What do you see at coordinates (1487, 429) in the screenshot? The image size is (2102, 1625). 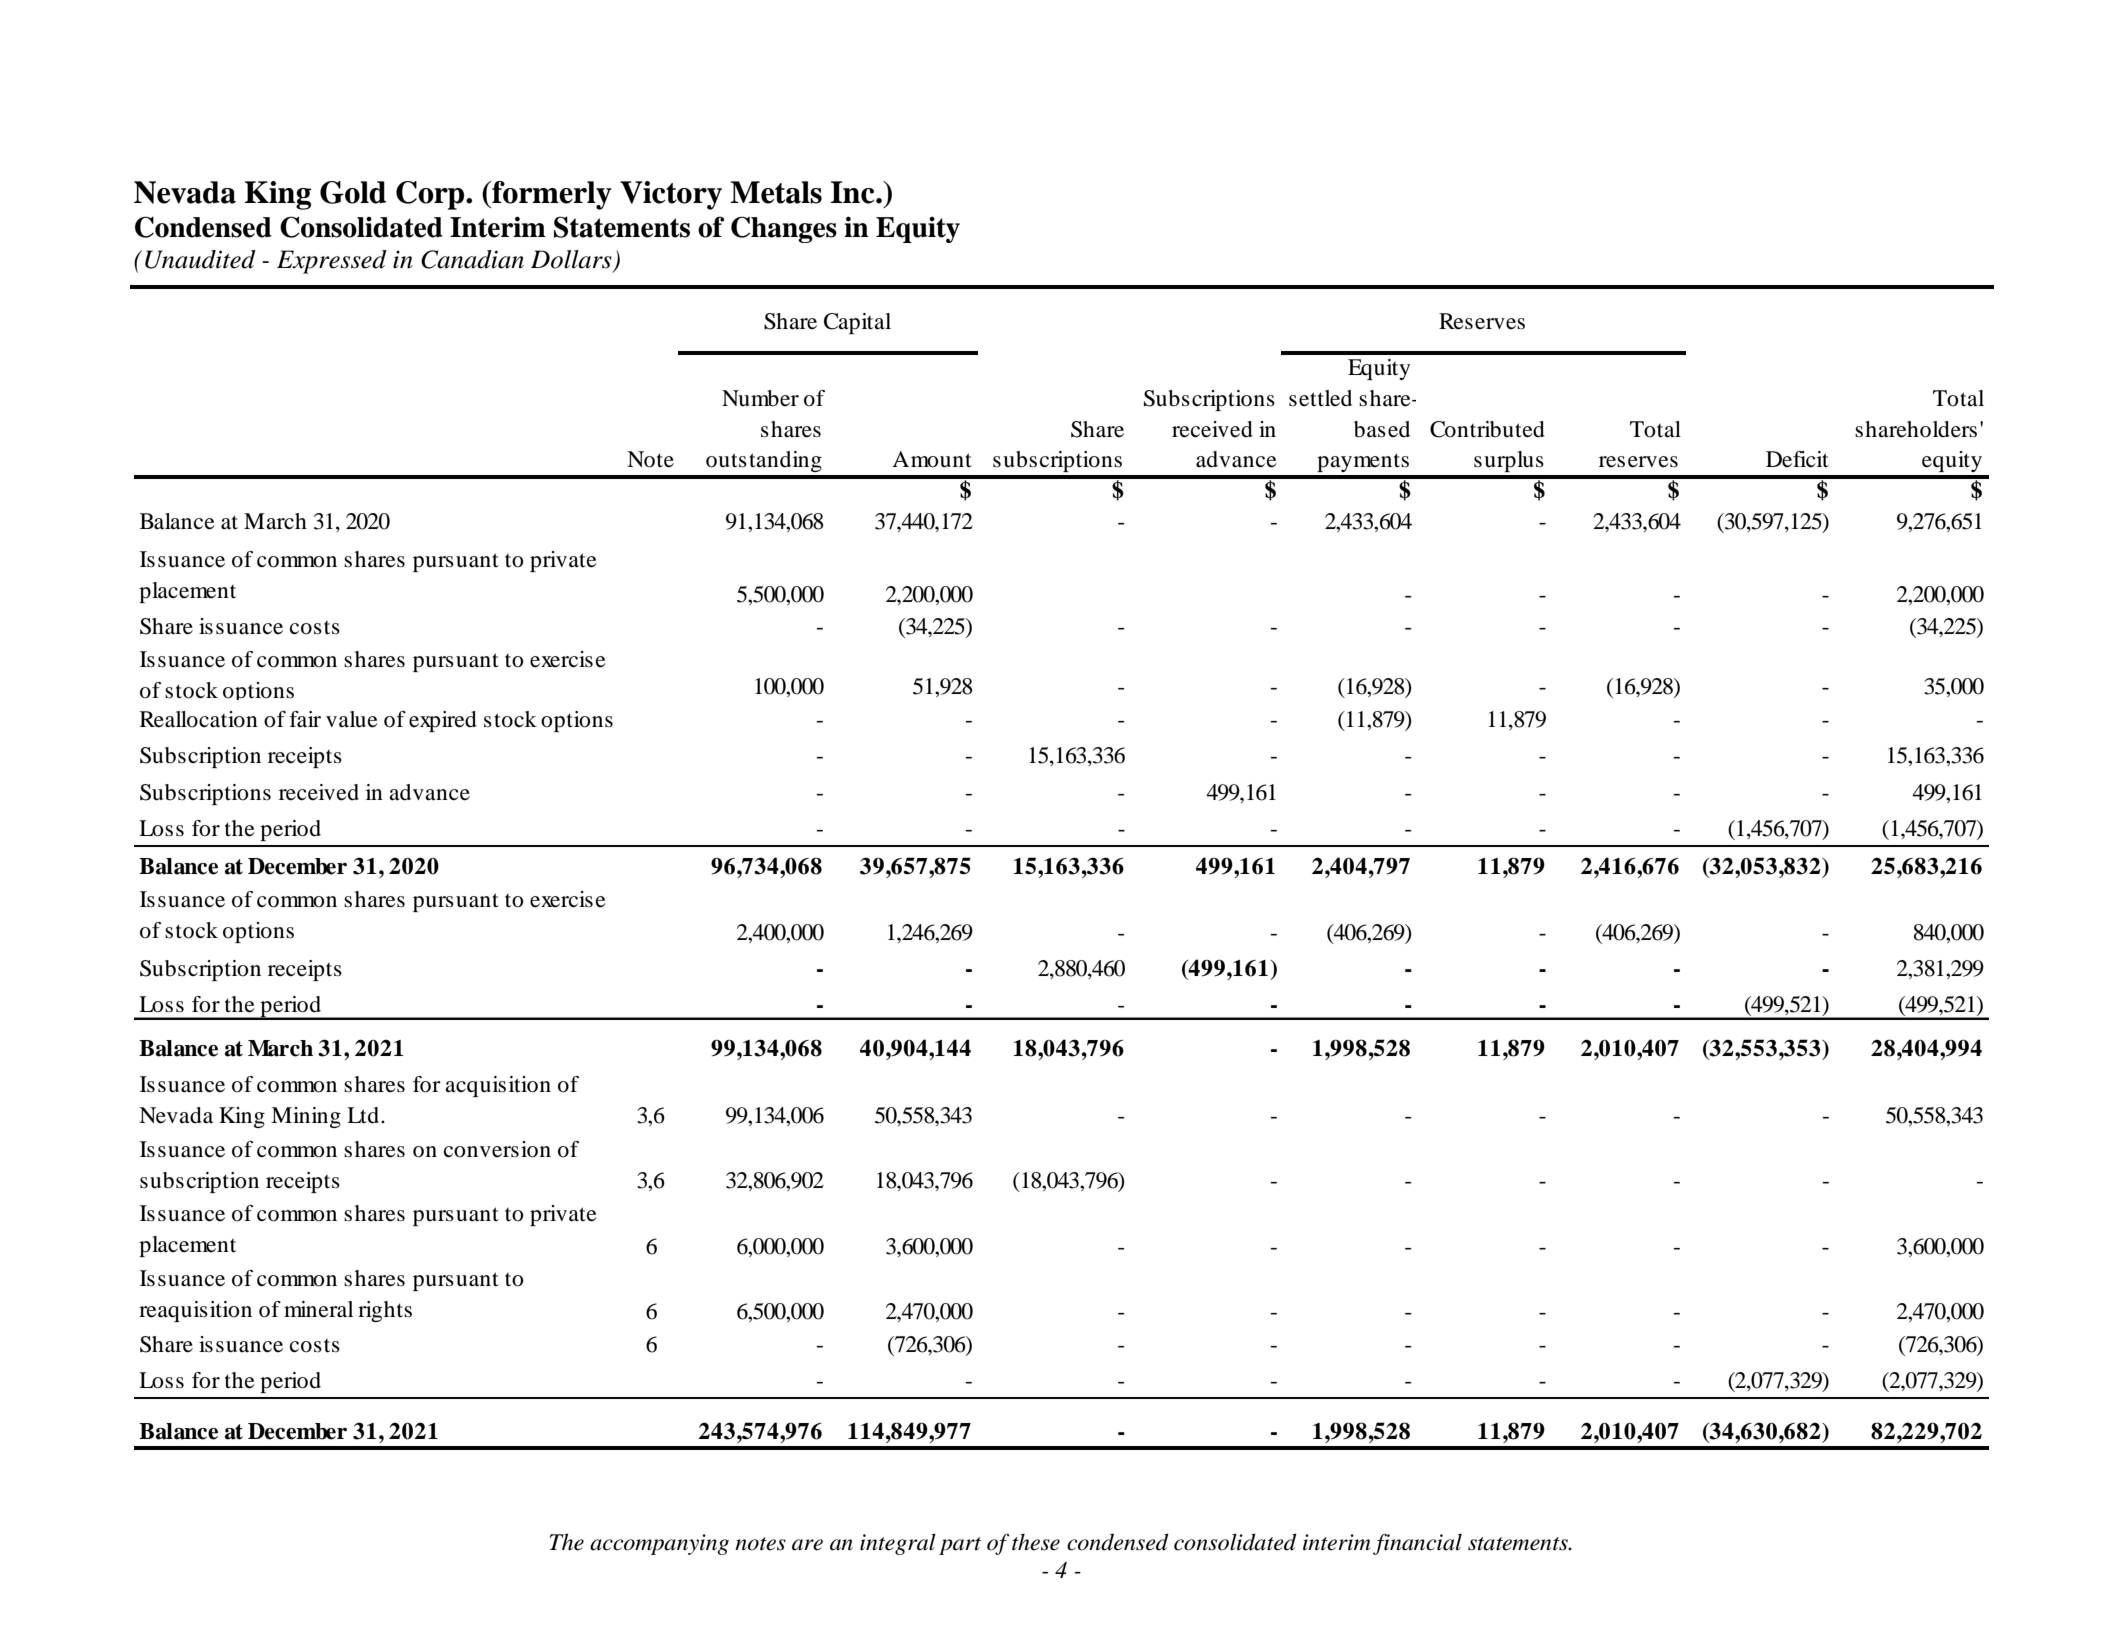 I see `Contributed` at bounding box center [1487, 429].
